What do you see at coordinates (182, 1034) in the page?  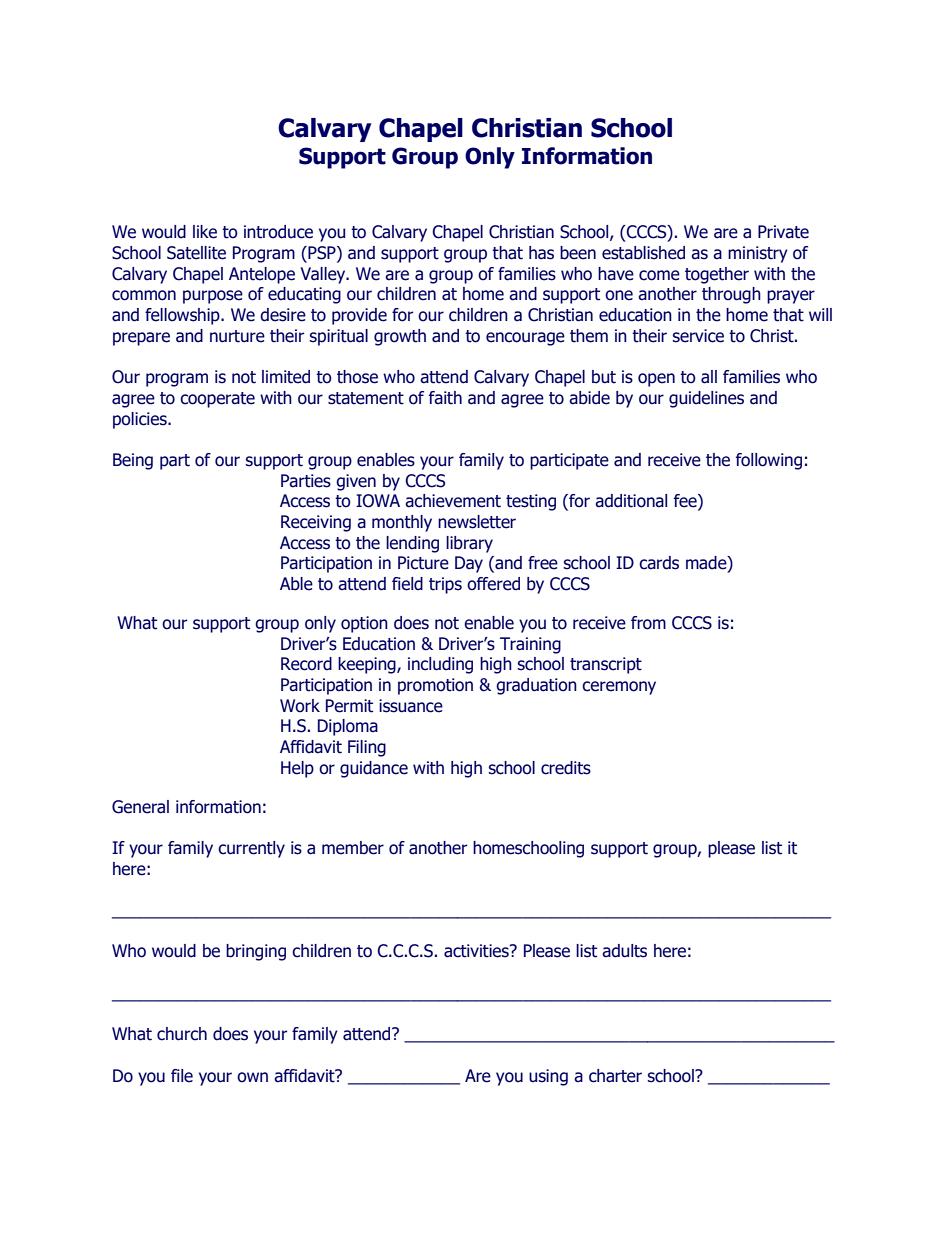 I see `church` at bounding box center [182, 1034].
